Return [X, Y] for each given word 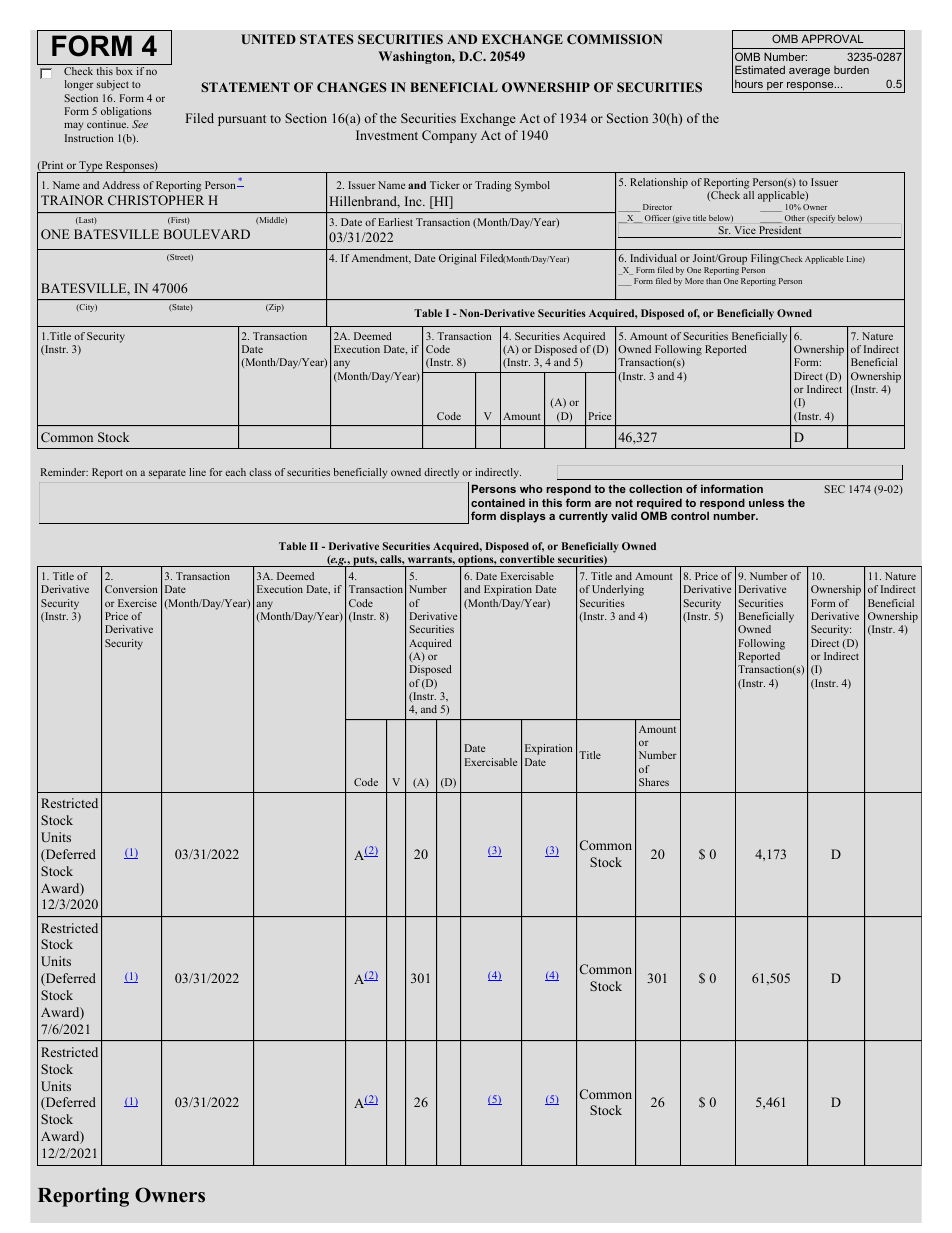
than [713, 281]
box [124, 71]
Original [457, 259]
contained [498, 502]
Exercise [137, 603]
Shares [654, 782]
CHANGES [352, 87]
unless [766, 502]
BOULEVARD [207, 234]
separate [167, 474]
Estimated [760, 69]
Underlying [618, 590]
